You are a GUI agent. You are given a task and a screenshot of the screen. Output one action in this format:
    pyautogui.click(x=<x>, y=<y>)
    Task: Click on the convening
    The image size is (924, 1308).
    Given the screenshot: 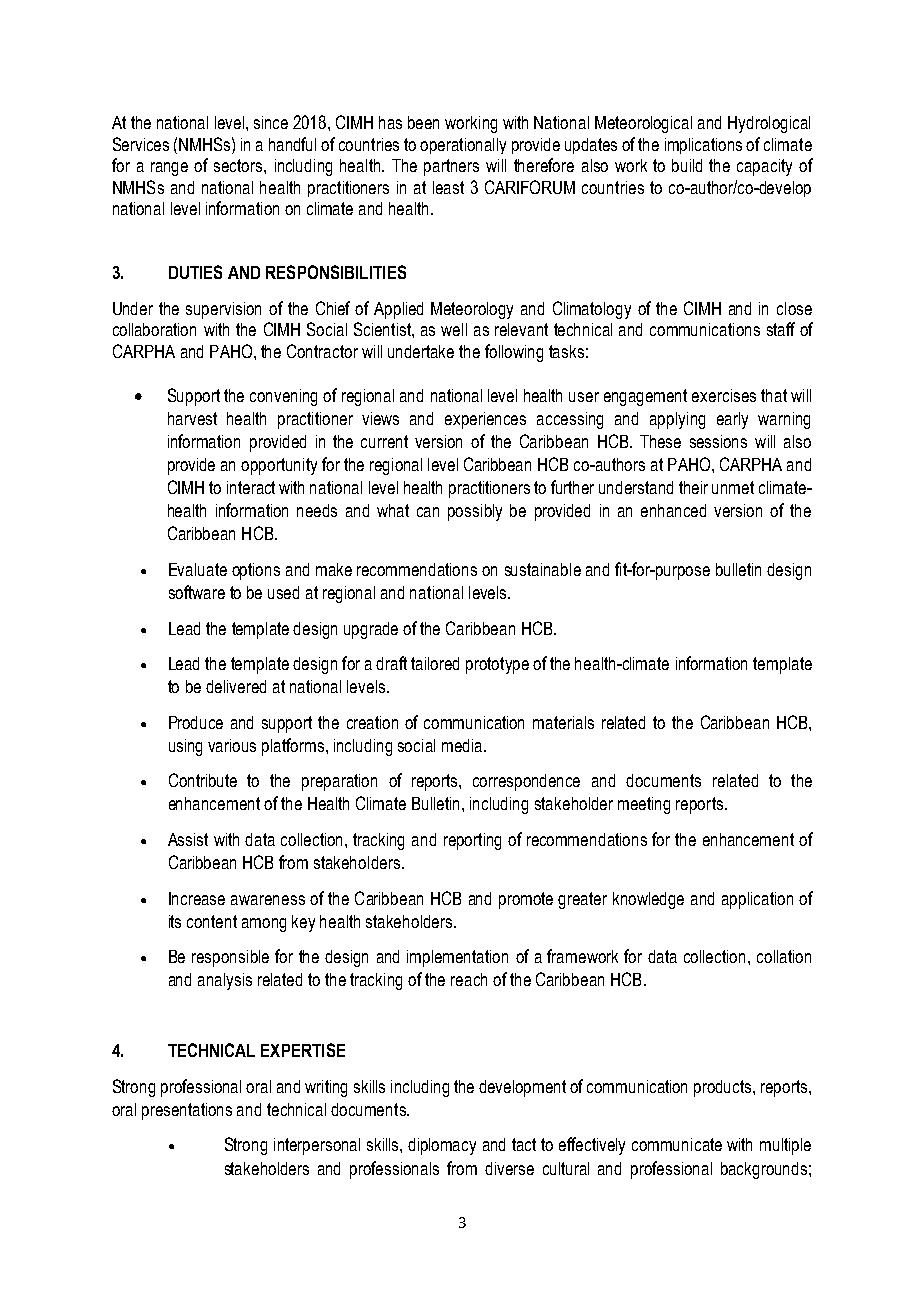 What is the action you would take?
    pyautogui.click(x=283, y=397)
